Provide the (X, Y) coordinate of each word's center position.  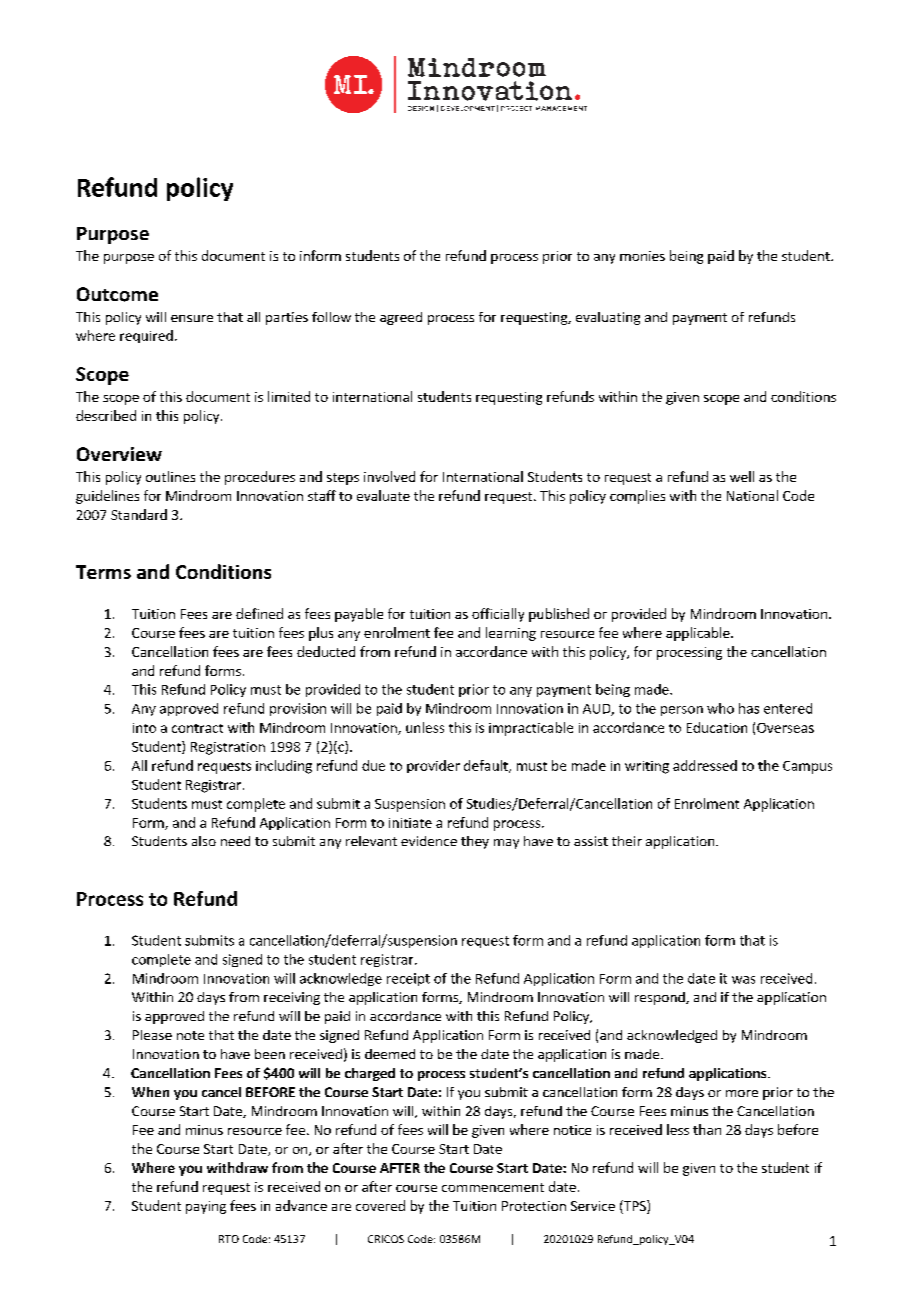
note (190, 1035)
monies (642, 256)
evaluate (383, 495)
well (742, 476)
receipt (408, 979)
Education (717, 727)
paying (206, 1207)
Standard (139, 514)
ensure (192, 318)
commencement (493, 1187)
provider (433, 766)
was (743, 980)
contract (197, 728)
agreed (401, 318)
